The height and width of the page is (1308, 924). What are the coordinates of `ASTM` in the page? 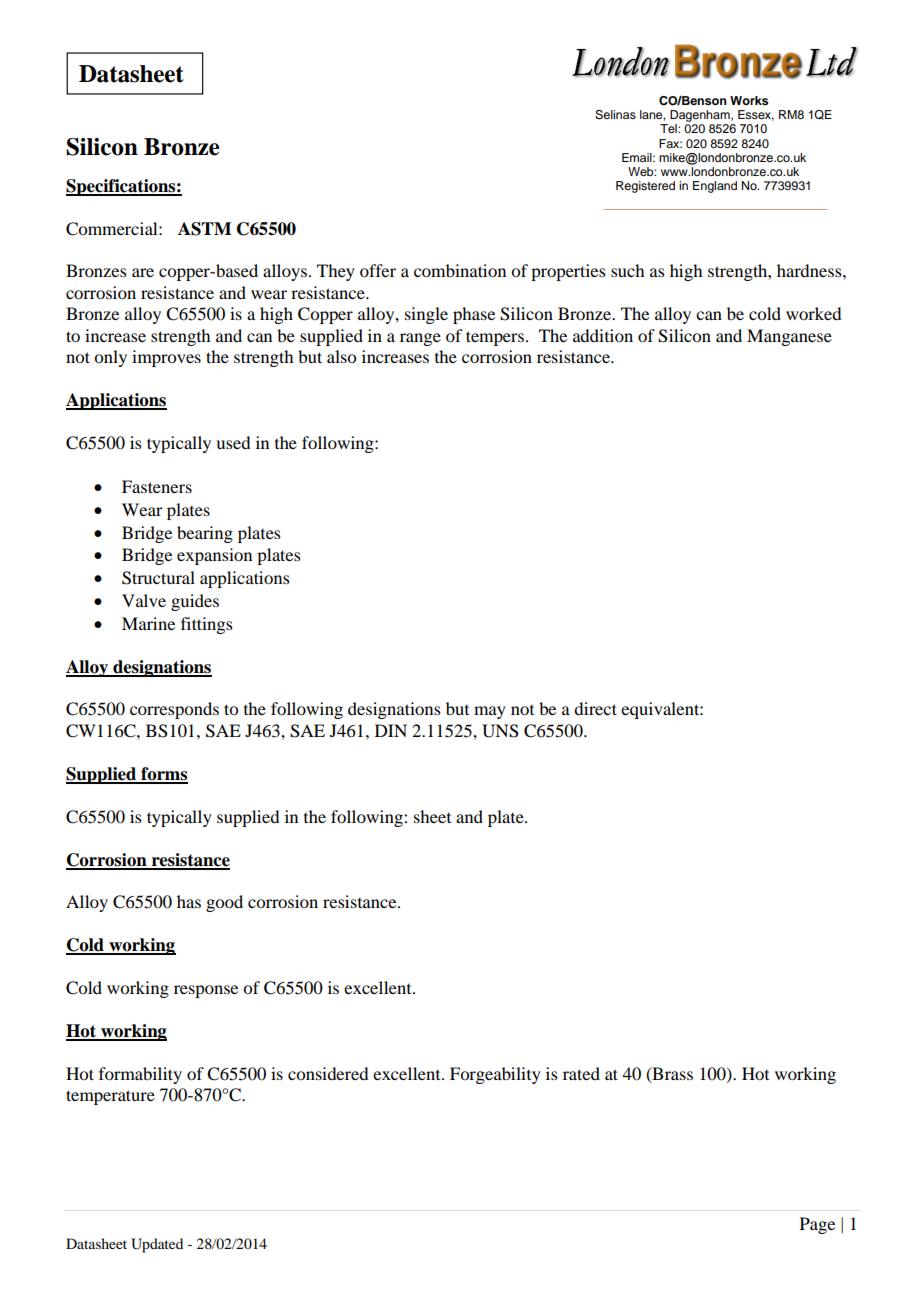 It's located at (204, 229).
